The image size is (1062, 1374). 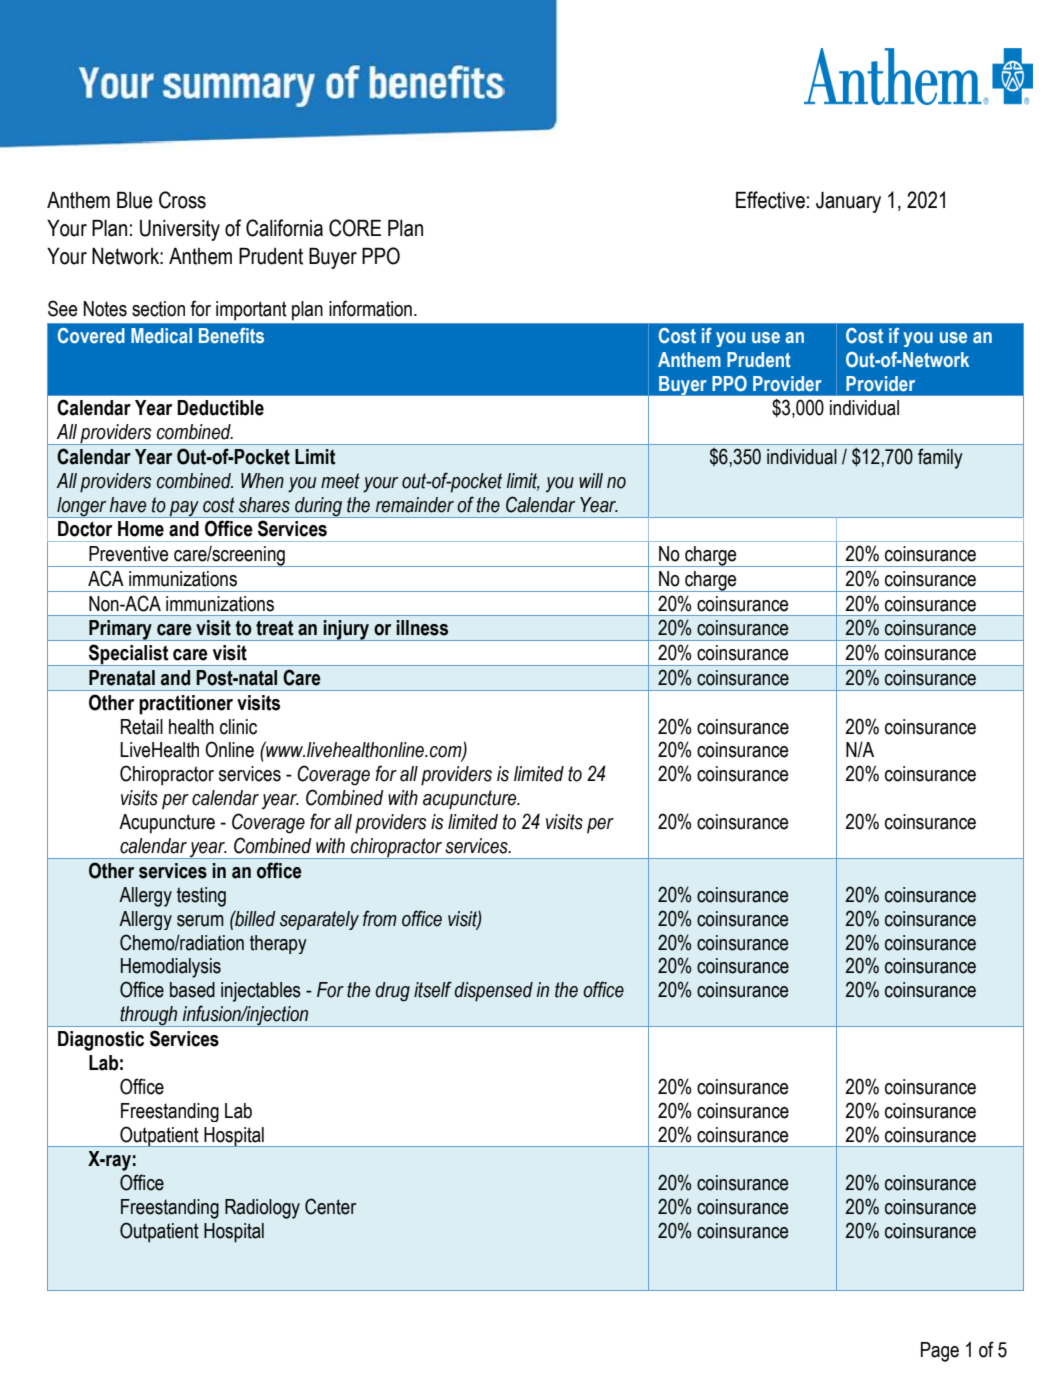 What do you see at coordinates (184, 509) in the screenshot?
I see `pay` at bounding box center [184, 509].
